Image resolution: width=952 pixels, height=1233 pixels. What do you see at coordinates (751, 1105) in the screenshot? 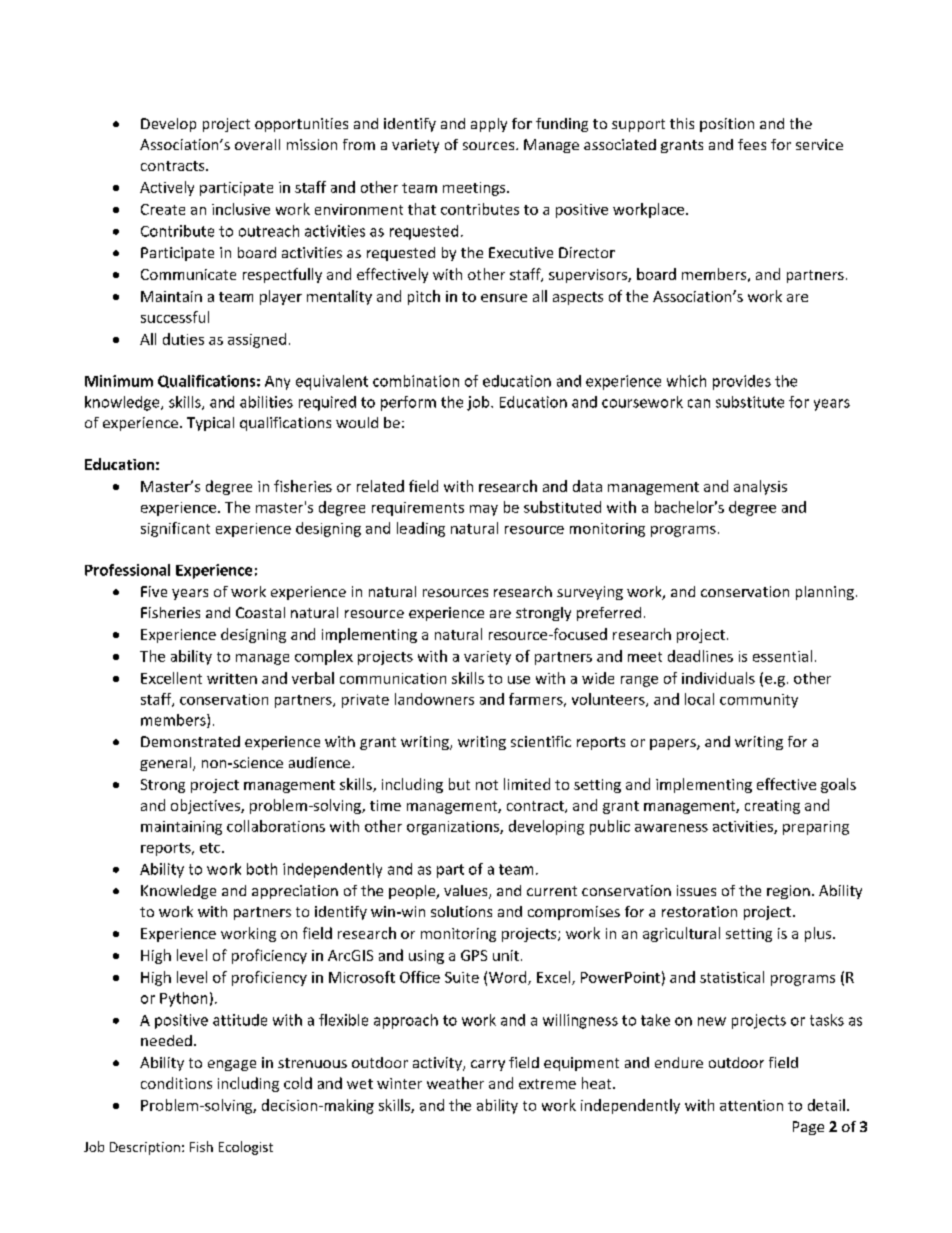
I see `attention` at bounding box center [751, 1105].
